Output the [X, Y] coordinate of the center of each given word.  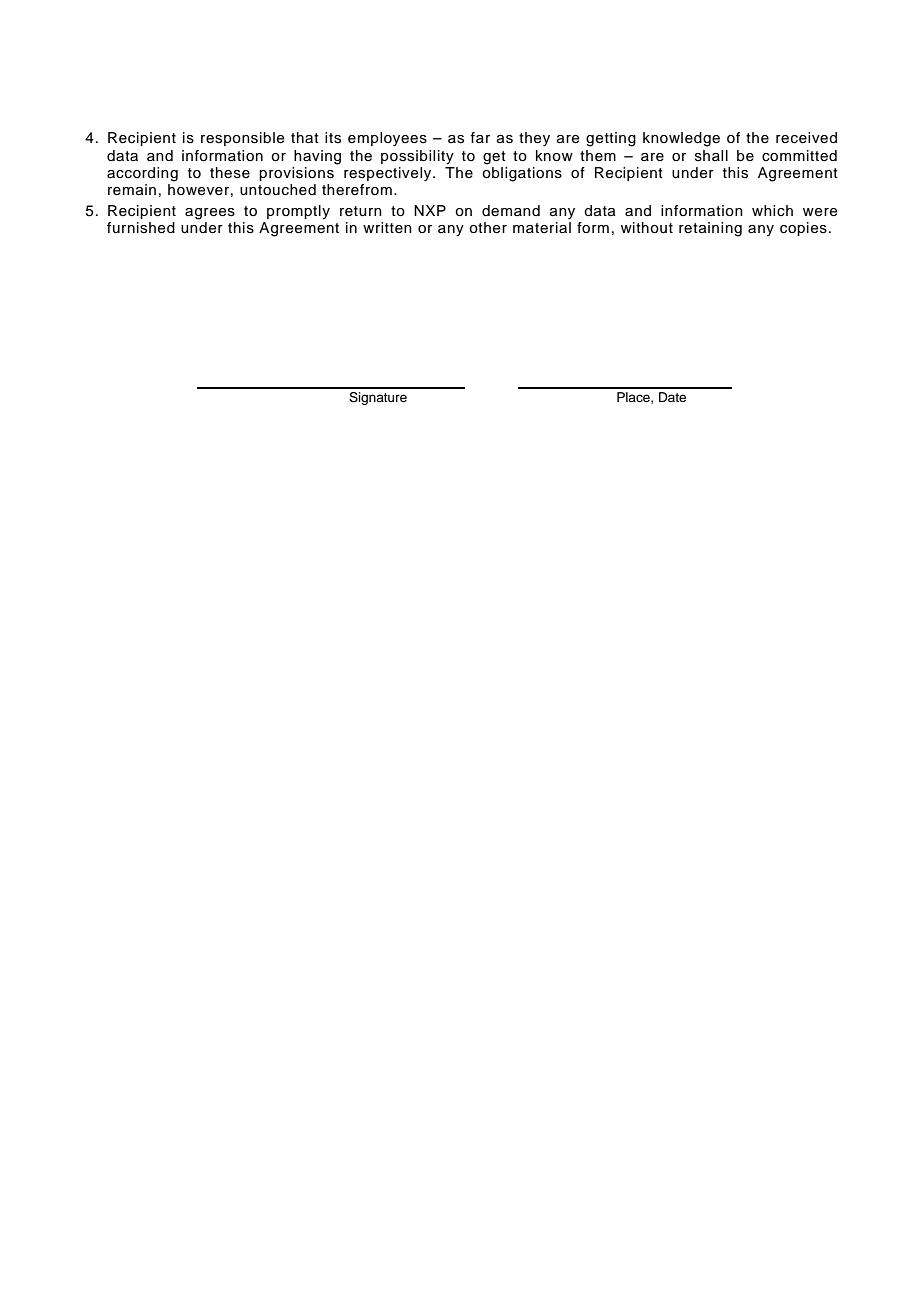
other [488, 228]
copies [803, 229]
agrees [210, 214]
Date [672, 397]
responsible [243, 139]
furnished [141, 228]
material [542, 228]
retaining [710, 229]
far [480, 137]
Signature [378, 398]
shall [711, 156]
